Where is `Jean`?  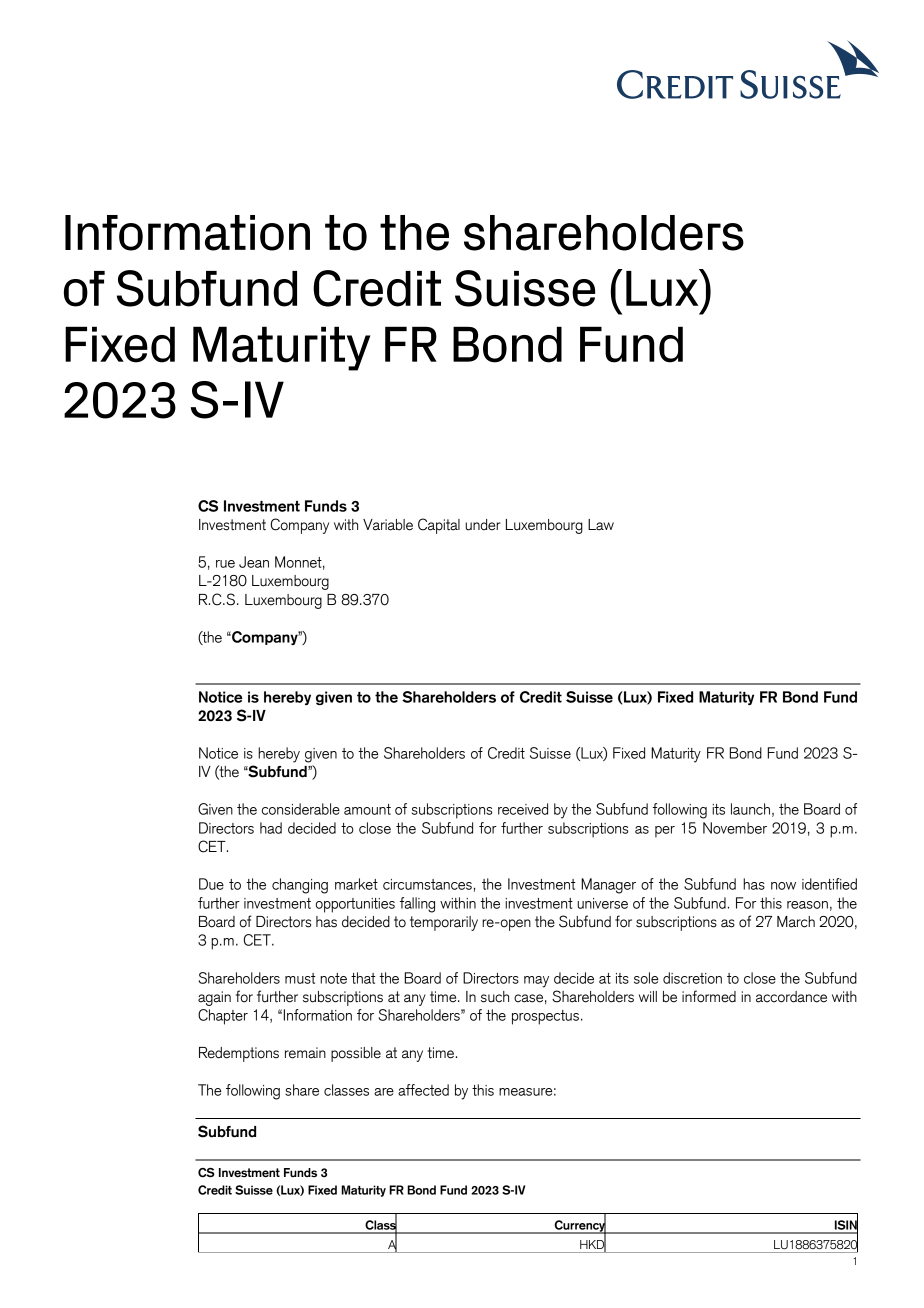
Jean is located at coordinates (254, 562).
